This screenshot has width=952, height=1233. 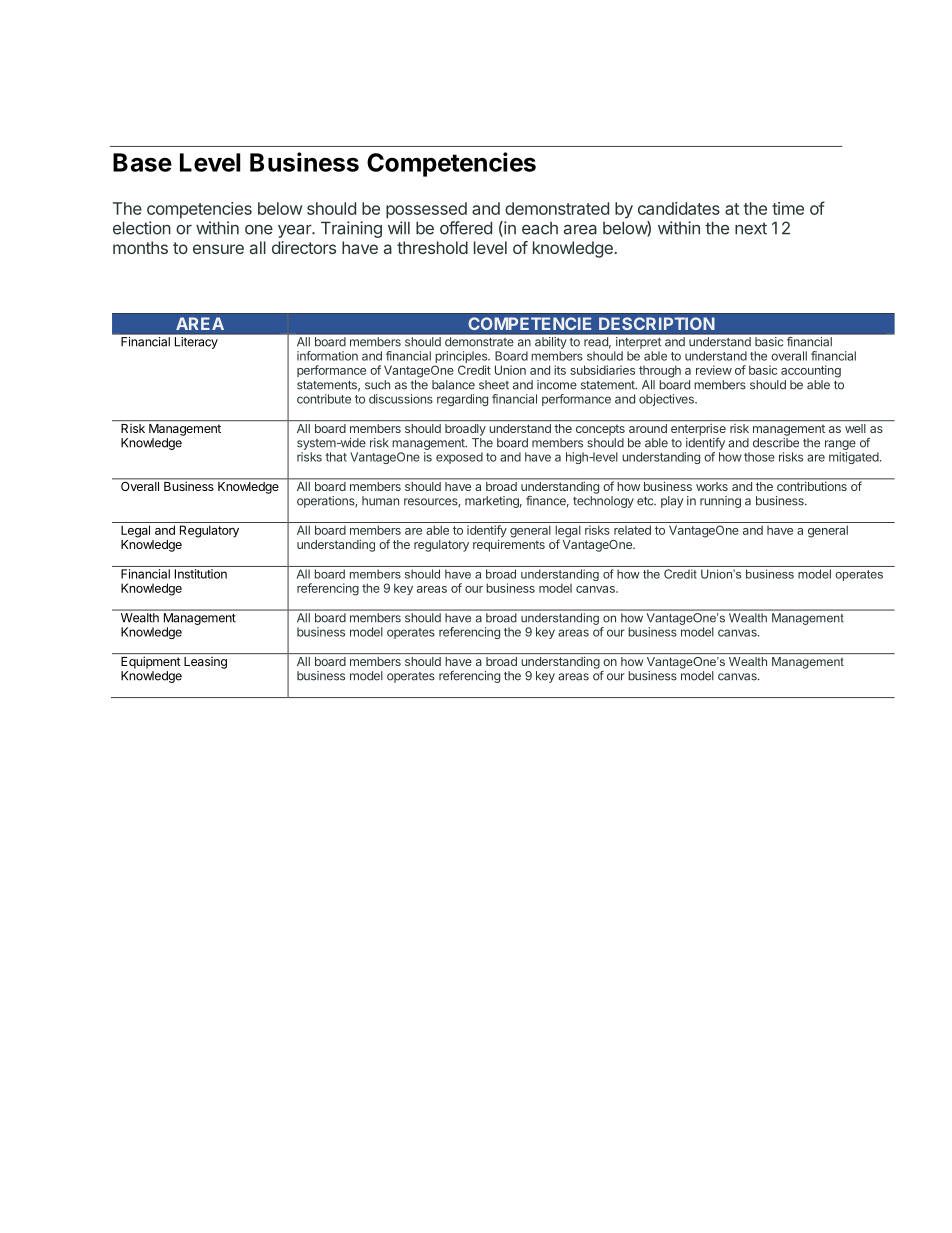 What do you see at coordinates (776, 443) in the screenshot?
I see `describe` at bounding box center [776, 443].
